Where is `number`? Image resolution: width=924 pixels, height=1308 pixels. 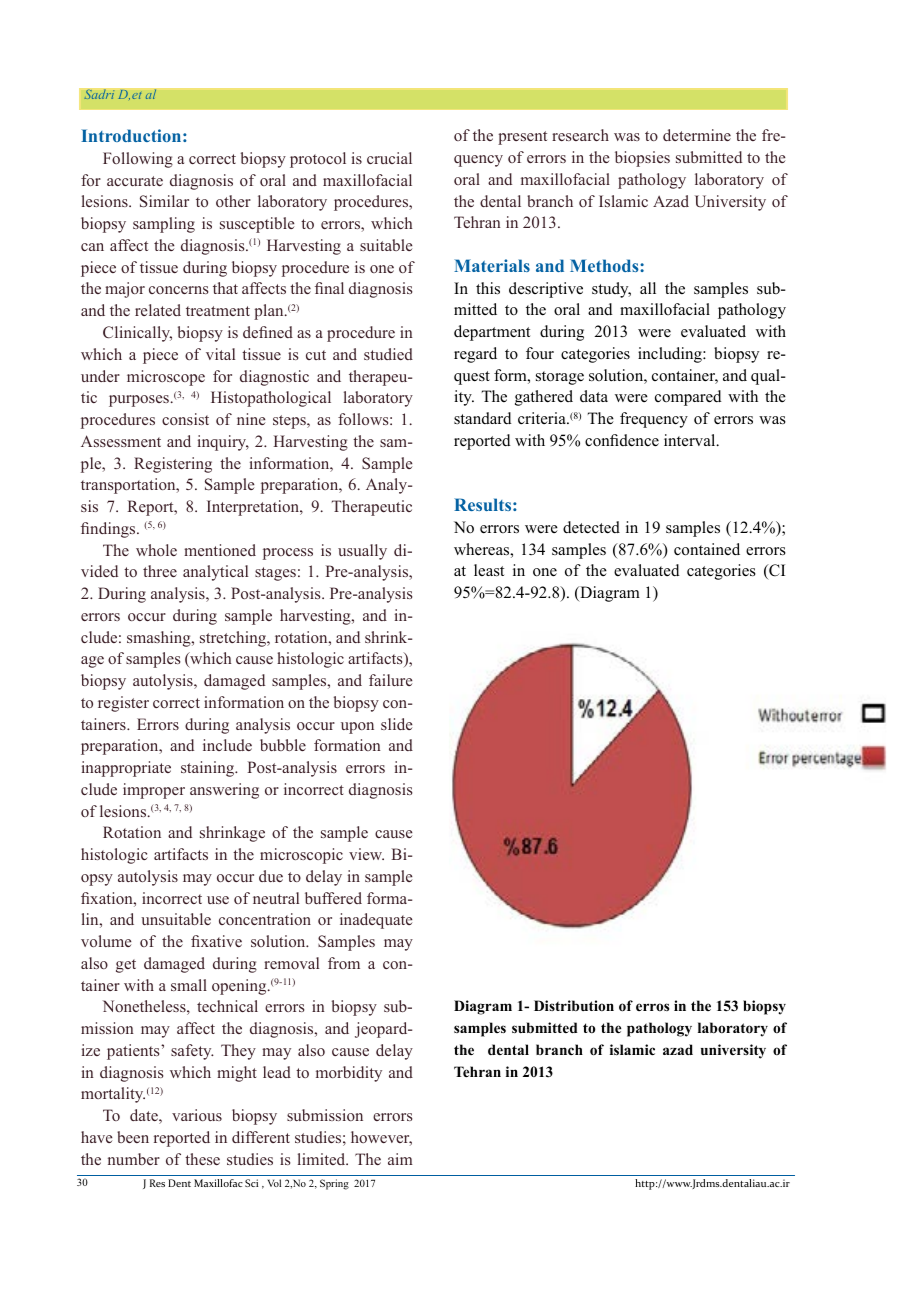
number is located at coordinates (134, 1159).
